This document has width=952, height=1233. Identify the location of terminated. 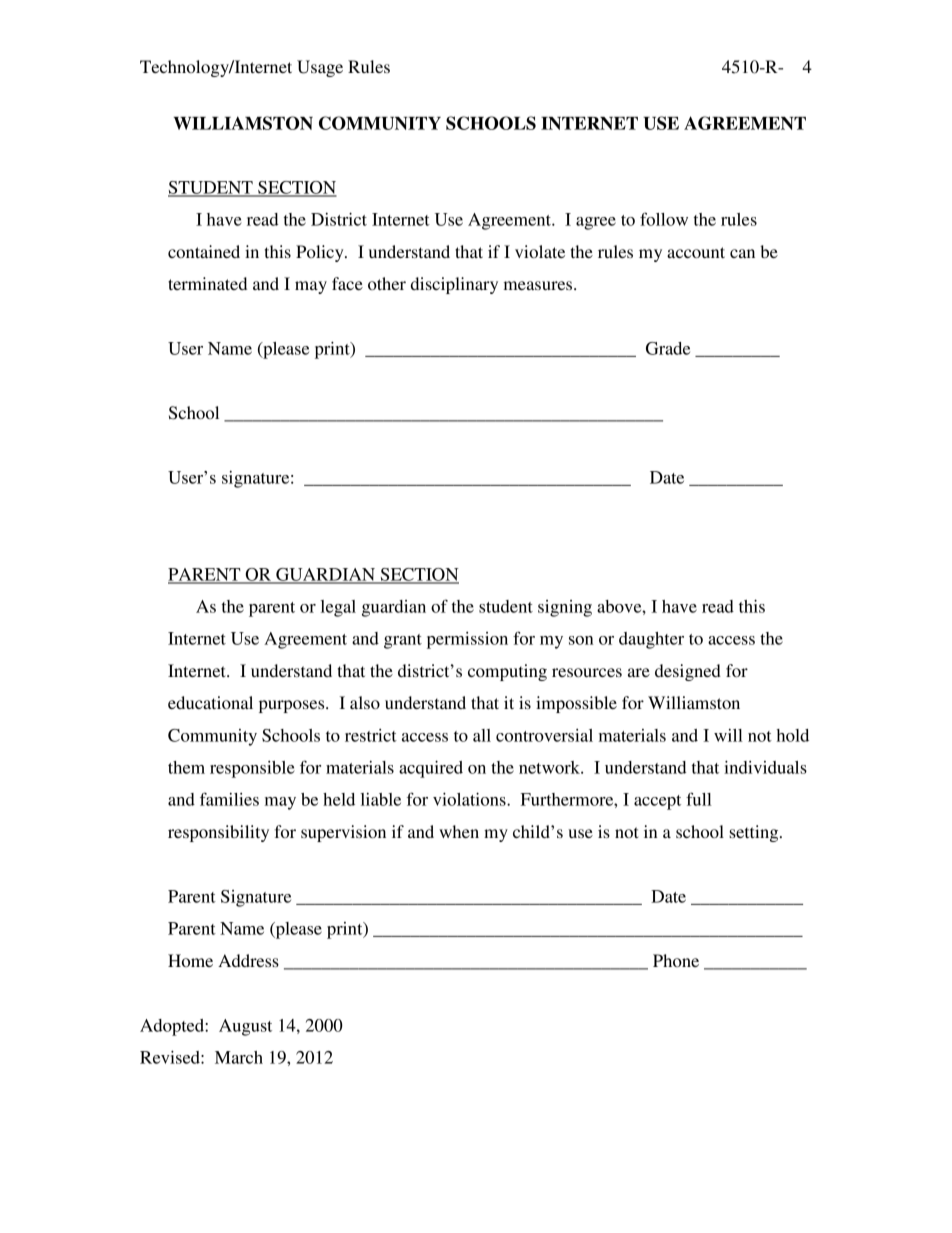
(207, 283).
